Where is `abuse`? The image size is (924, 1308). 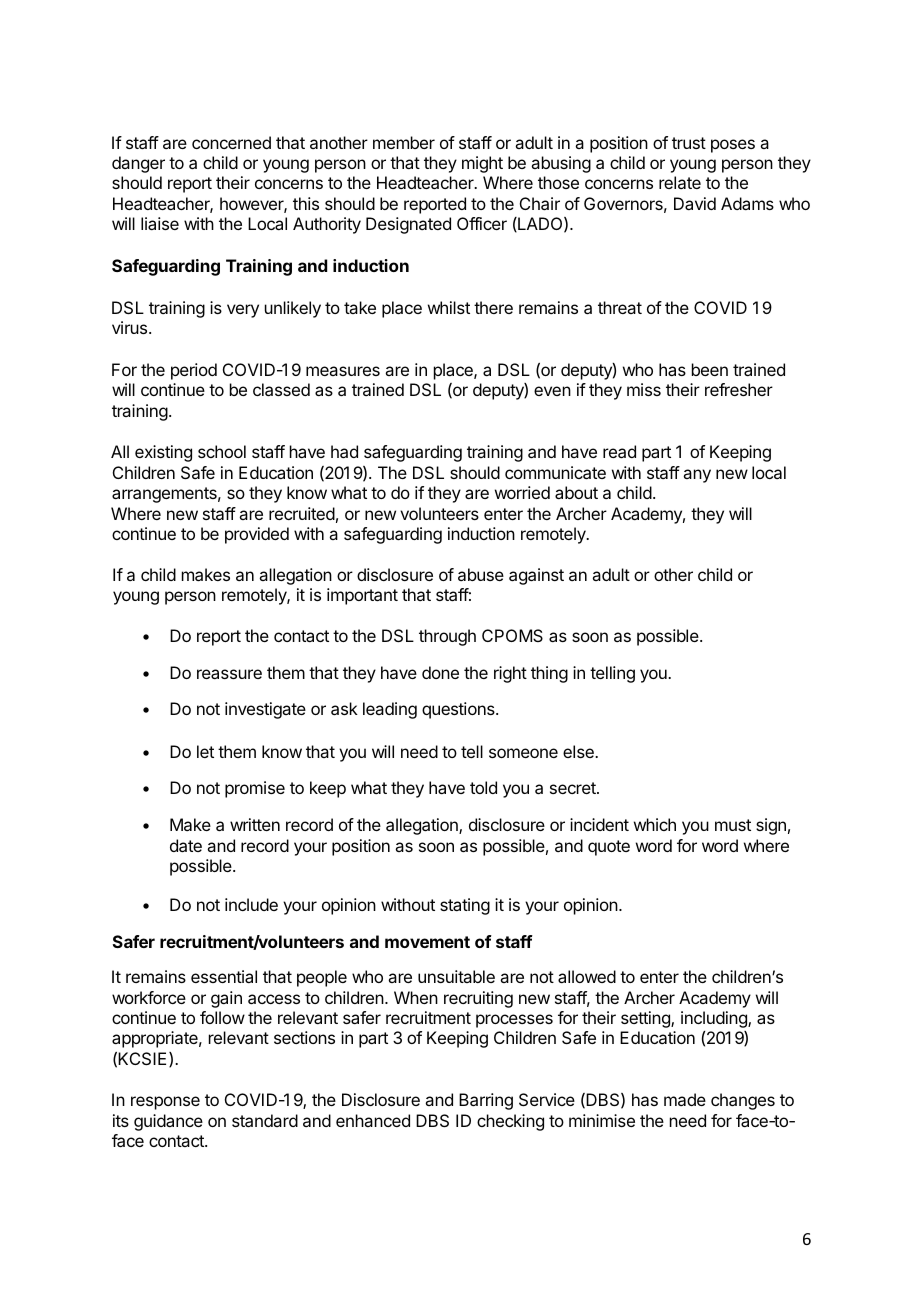
abuse is located at coordinates (481, 574).
